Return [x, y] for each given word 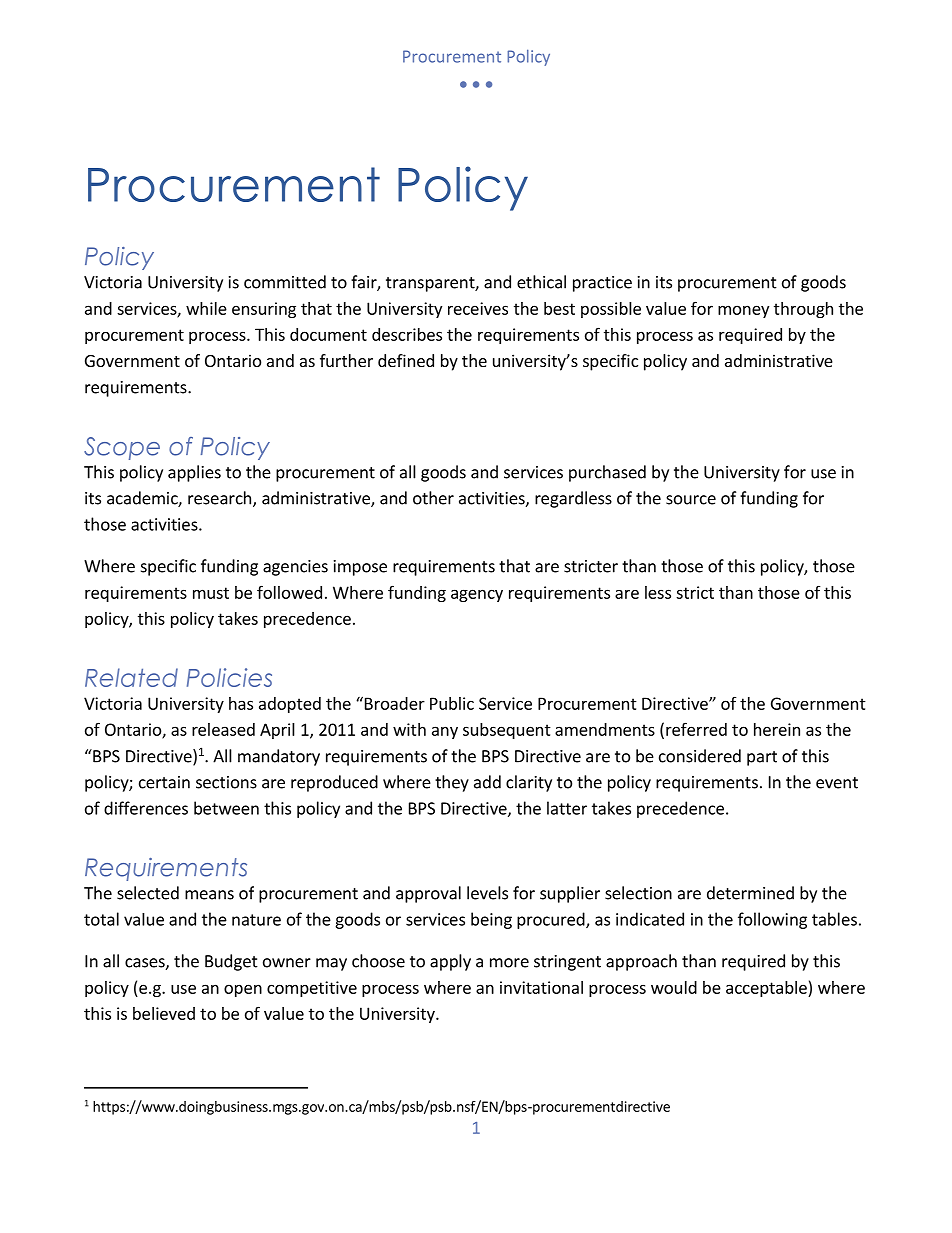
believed [164, 1013]
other [433, 498]
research [219, 498]
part [762, 758]
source [691, 500]
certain [164, 782]
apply [450, 962]
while [206, 308]
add [487, 782]
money [743, 311]
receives [478, 308]
